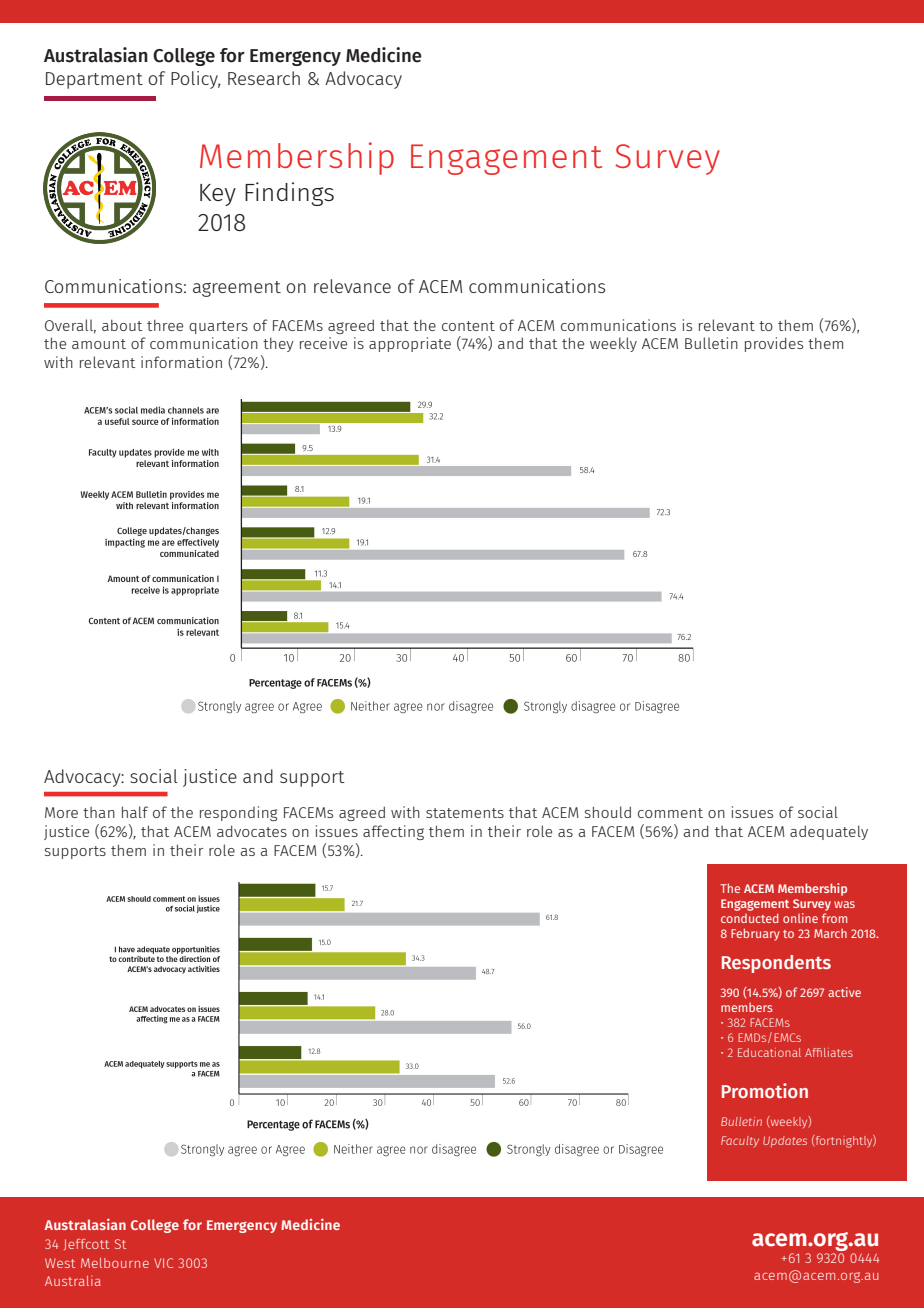 Image resolution: width=924 pixels, height=1308 pixels. Describe the element at coordinates (289, 194) in the image. I see `Findings` at that location.
